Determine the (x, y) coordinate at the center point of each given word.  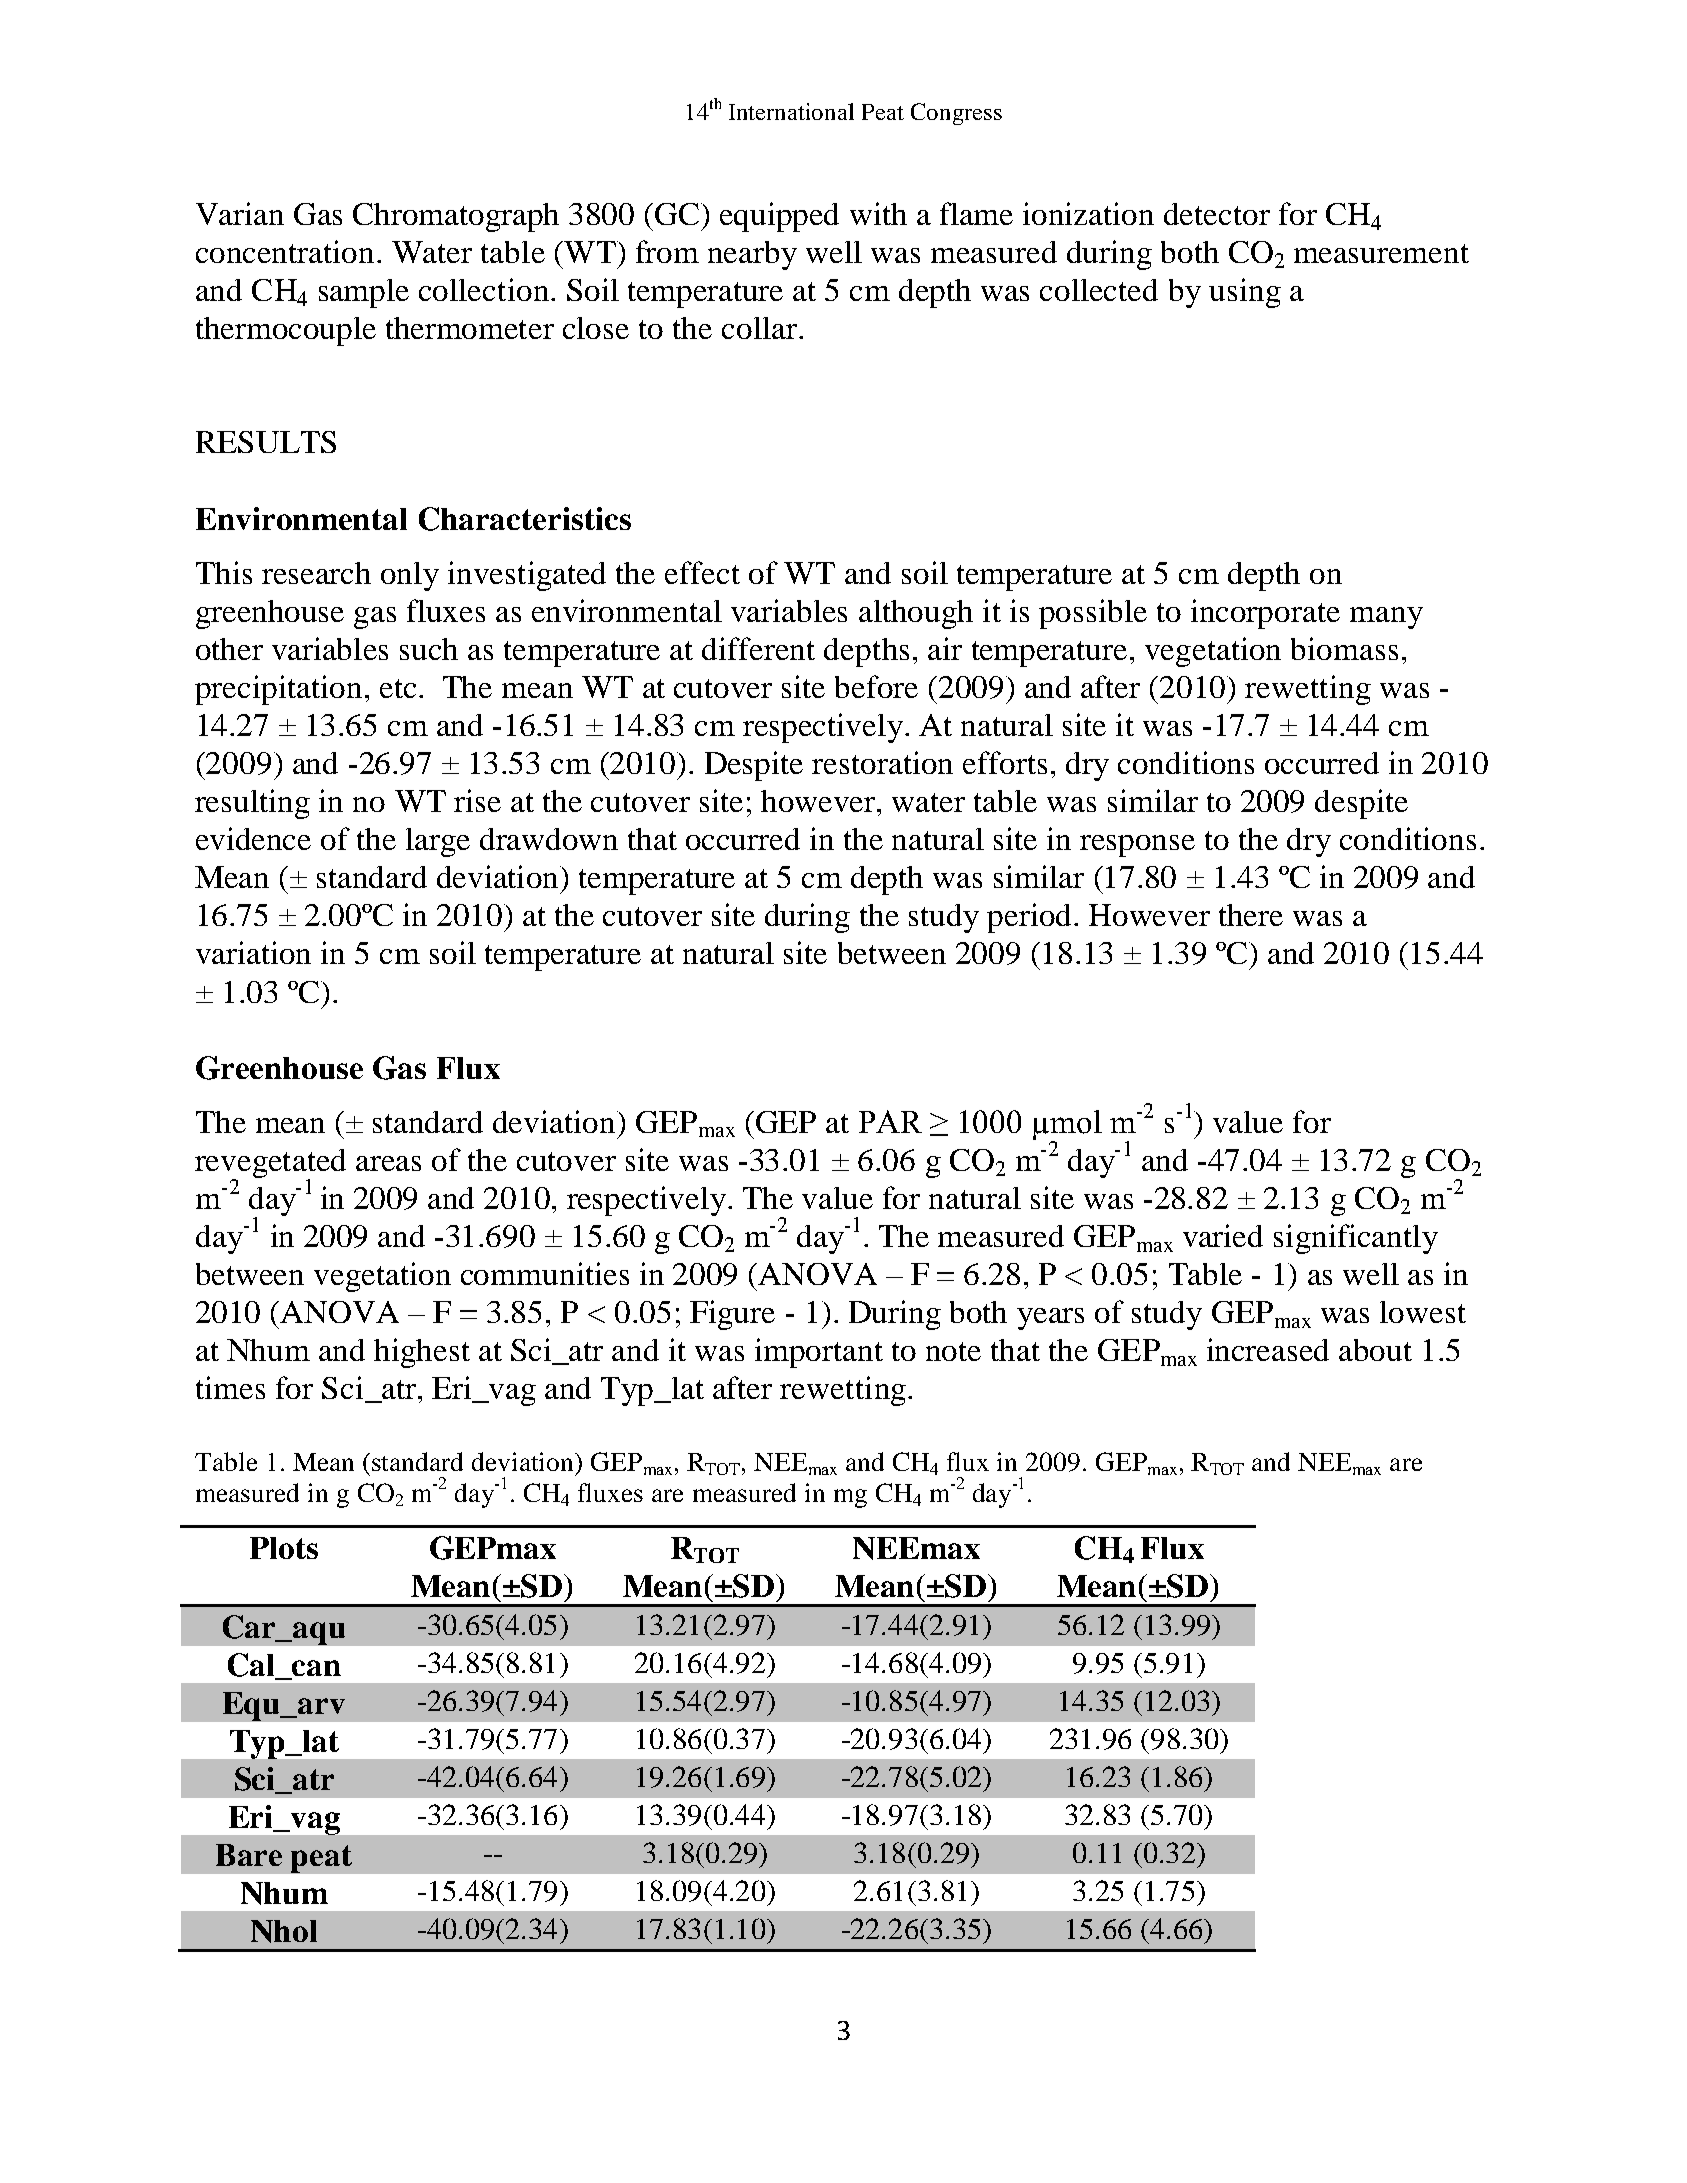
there (1251, 915)
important (819, 1353)
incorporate (1265, 614)
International (791, 111)
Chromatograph (456, 217)
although (916, 614)
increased (1268, 1349)
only (410, 576)
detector (1217, 214)
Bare (249, 1855)
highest (422, 1353)
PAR (890, 1121)
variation (253, 952)
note (953, 1351)
